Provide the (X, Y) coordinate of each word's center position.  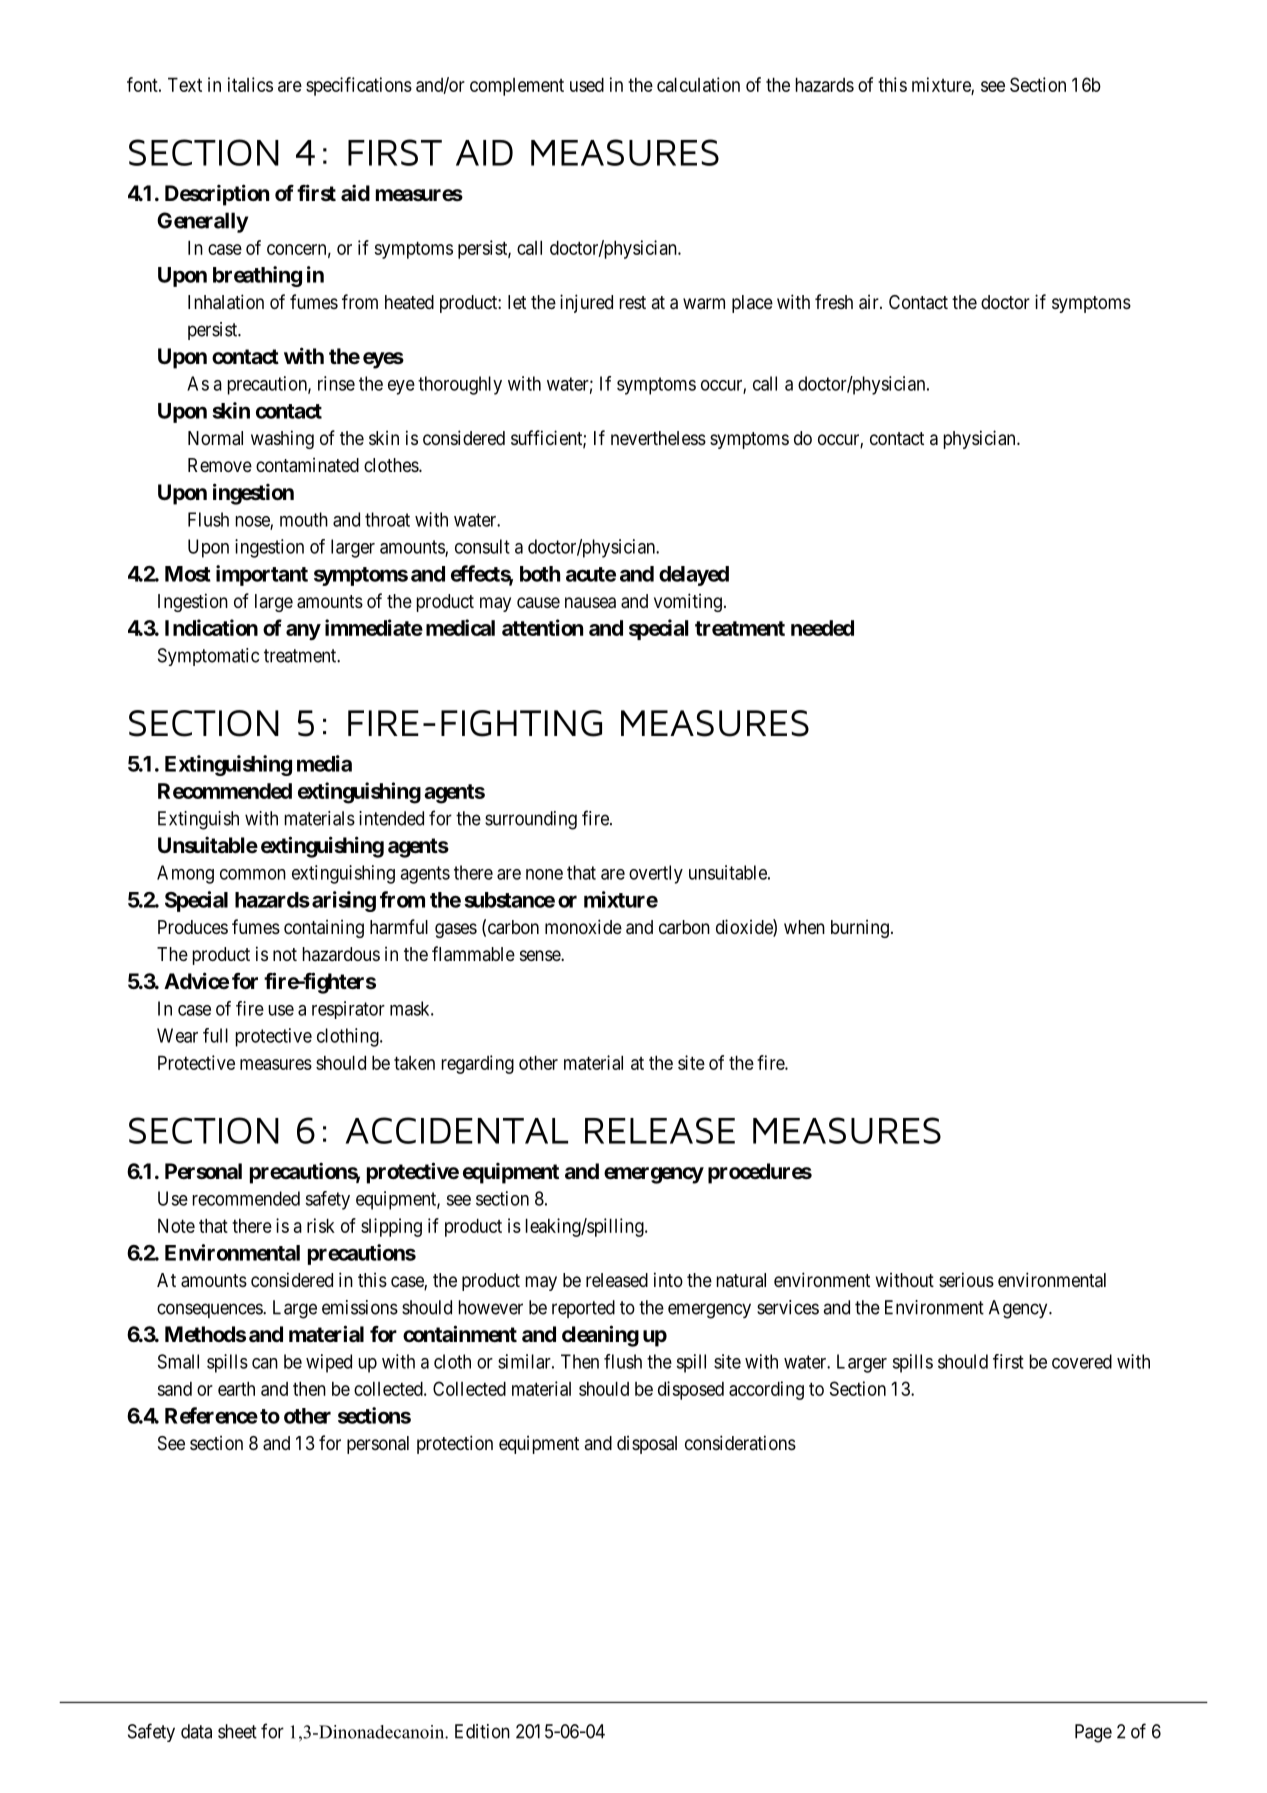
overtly (656, 874)
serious (966, 1279)
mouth (304, 519)
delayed (694, 576)
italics (250, 84)
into (668, 1279)
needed (822, 628)
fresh (834, 301)
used (587, 84)
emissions (360, 1307)
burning (860, 928)
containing (324, 928)
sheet (237, 1731)
